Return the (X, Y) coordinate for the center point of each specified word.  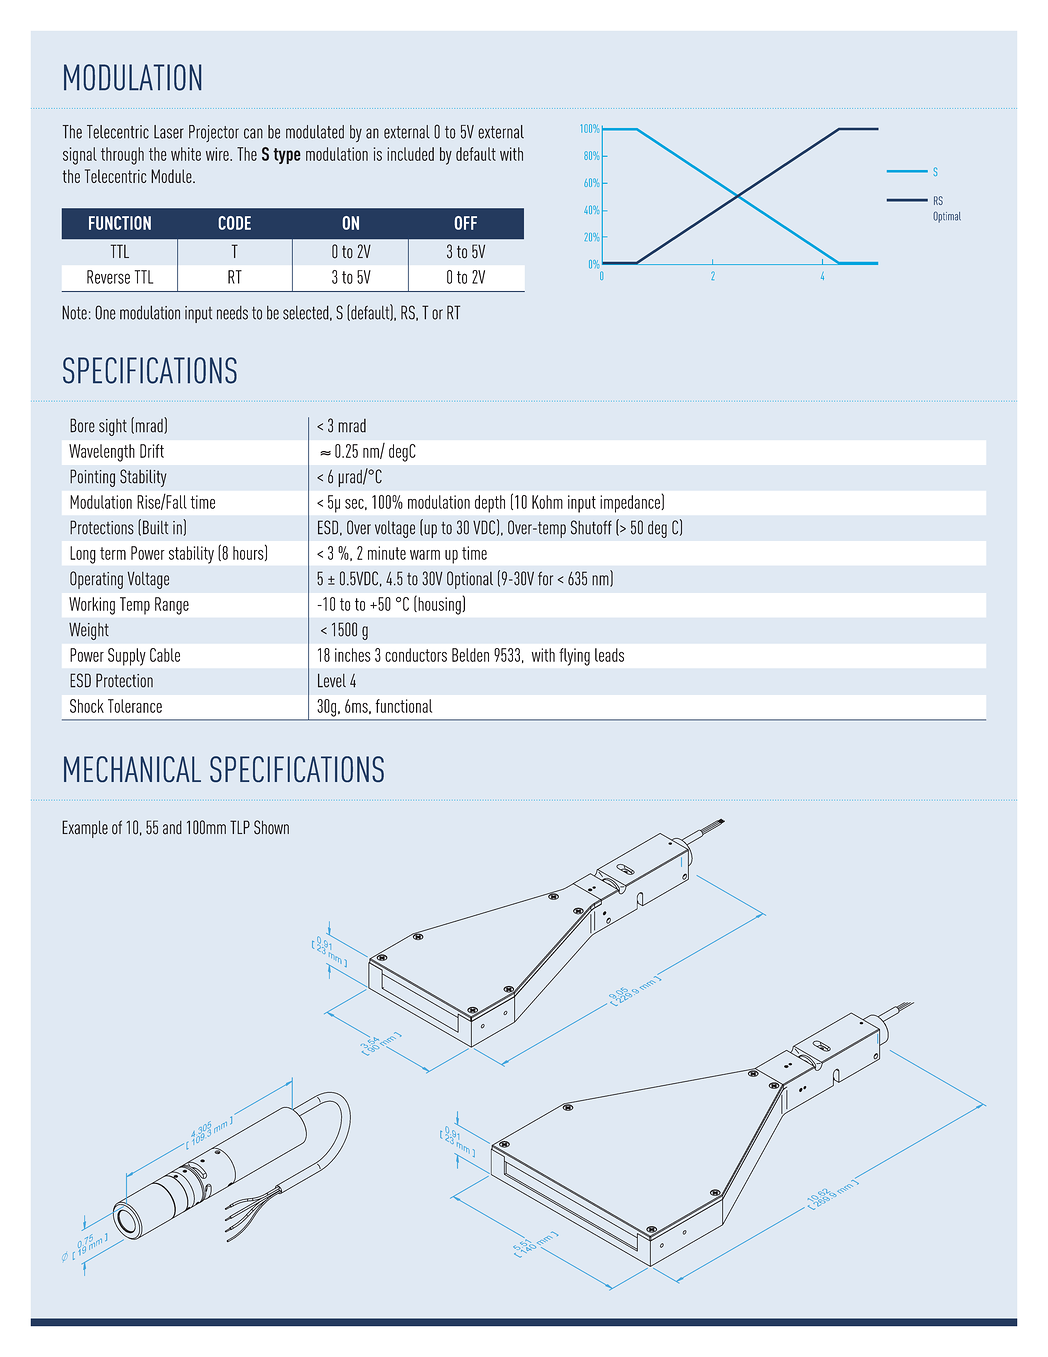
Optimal (947, 217)
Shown (271, 827)
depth (490, 504)
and (172, 828)
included (410, 154)
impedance (631, 504)
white (186, 154)
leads (609, 655)
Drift (152, 451)
